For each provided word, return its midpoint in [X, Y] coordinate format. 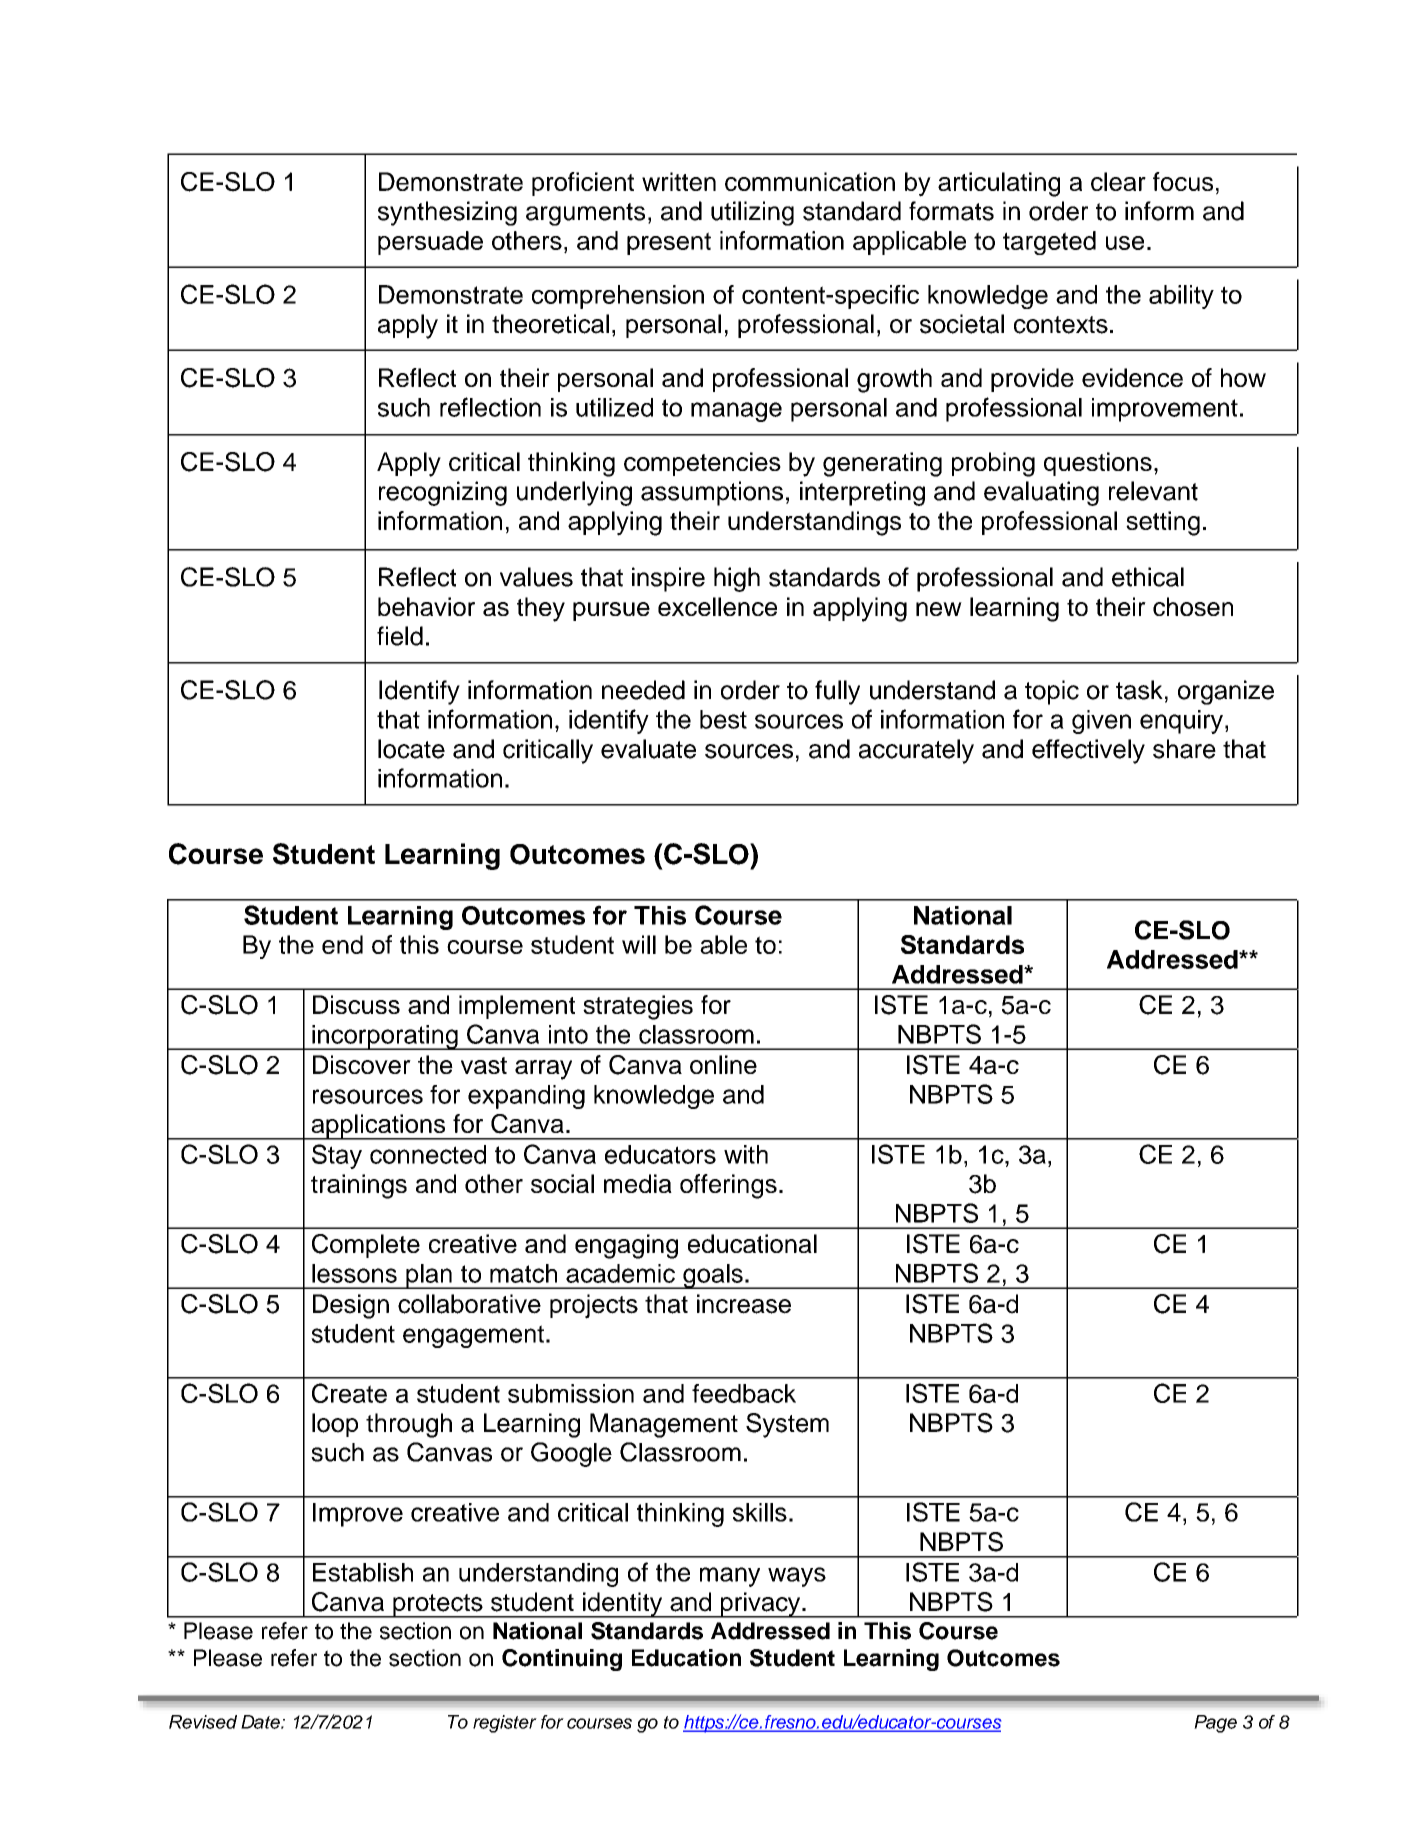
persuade [430, 243]
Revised [203, 1722]
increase [744, 1304]
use [1125, 243]
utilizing [752, 213]
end [342, 944]
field [400, 636]
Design [351, 1306]
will [639, 944]
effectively [1088, 751]
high [737, 579]
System [787, 1425]
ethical [1148, 577]
